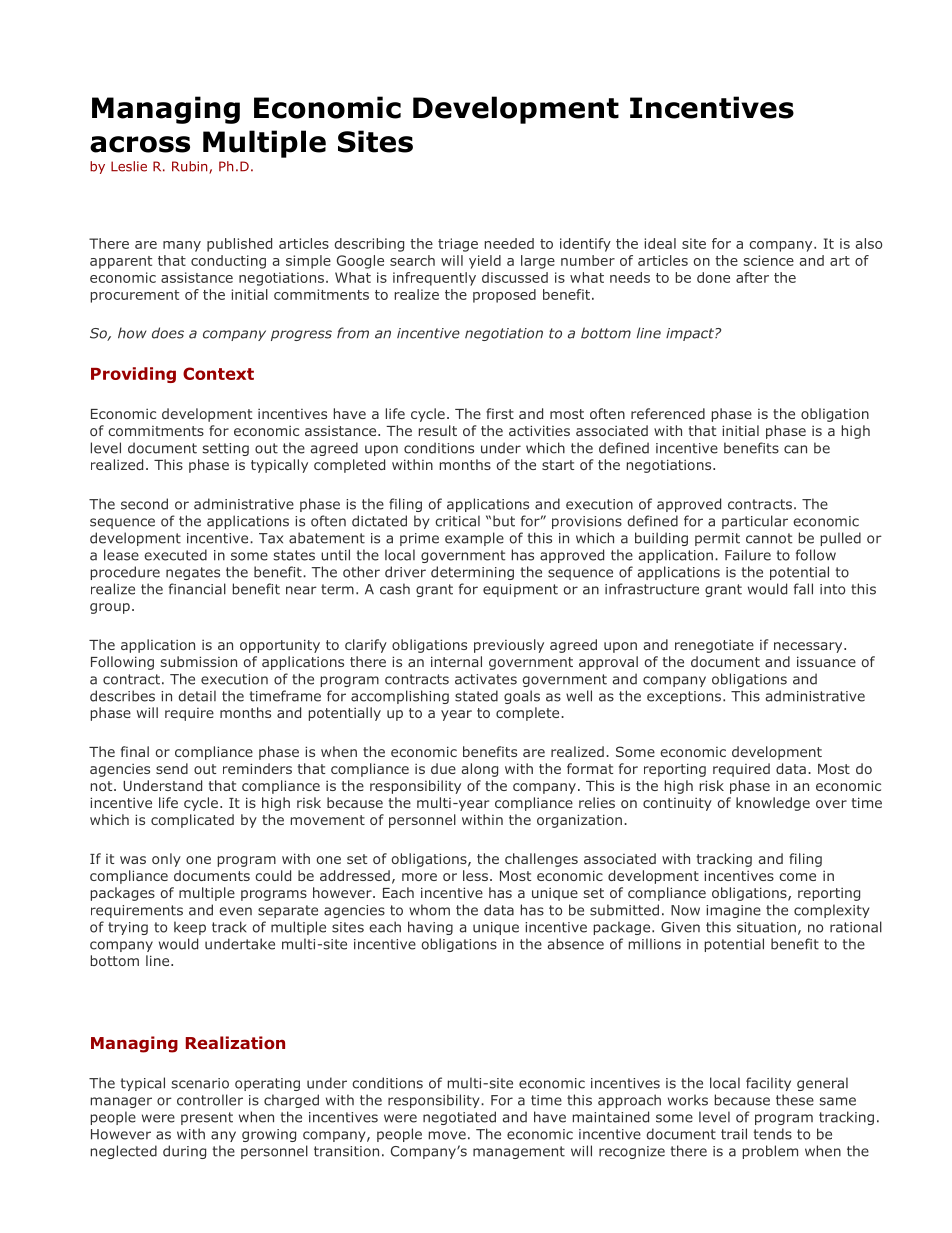 The image size is (952, 1233). I want to click on negotiated, so click(459, 1118).
